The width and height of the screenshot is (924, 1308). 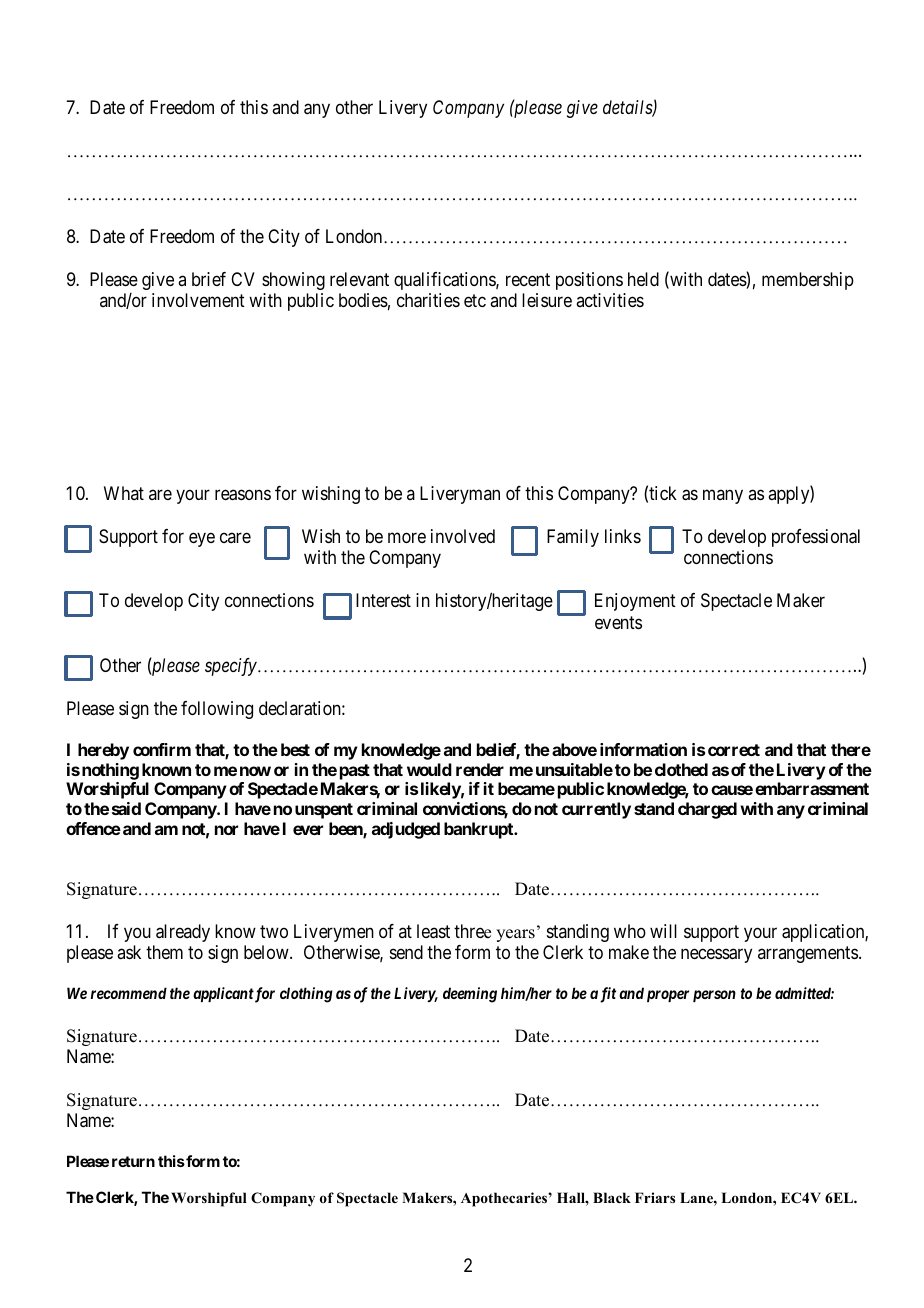 What do you see at coordinates (198, 300) in the screenshot?
I see `involvement` at bounding box center [198, 300].
